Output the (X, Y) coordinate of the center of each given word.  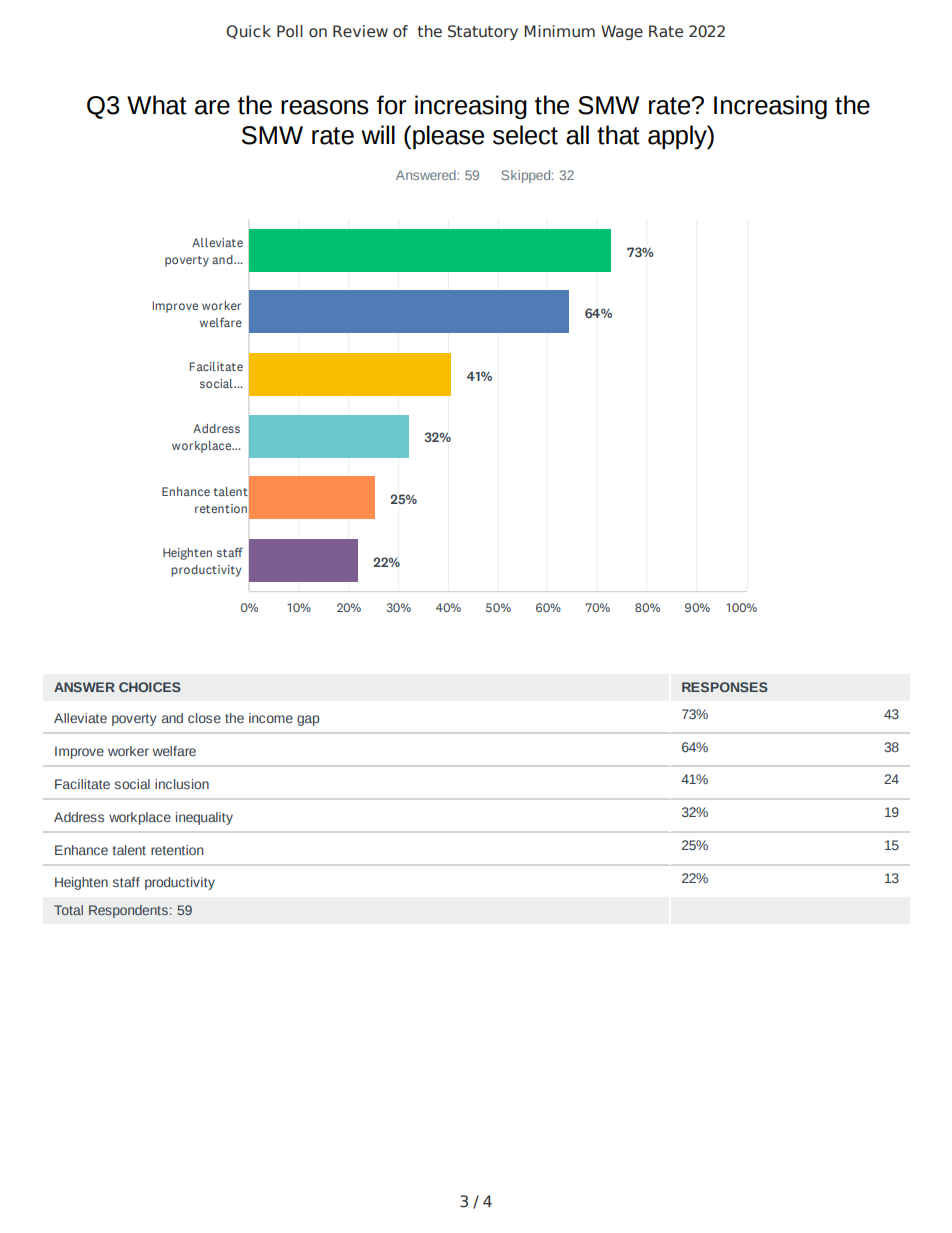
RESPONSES (725, 687)
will (378, 134)
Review (360, 31)
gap (308, 720)
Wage (622, 32)
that (618, 135)
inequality (204, 818)
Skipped (527, 176)
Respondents (128, 911)
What (157, 105)
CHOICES (150, 687)
